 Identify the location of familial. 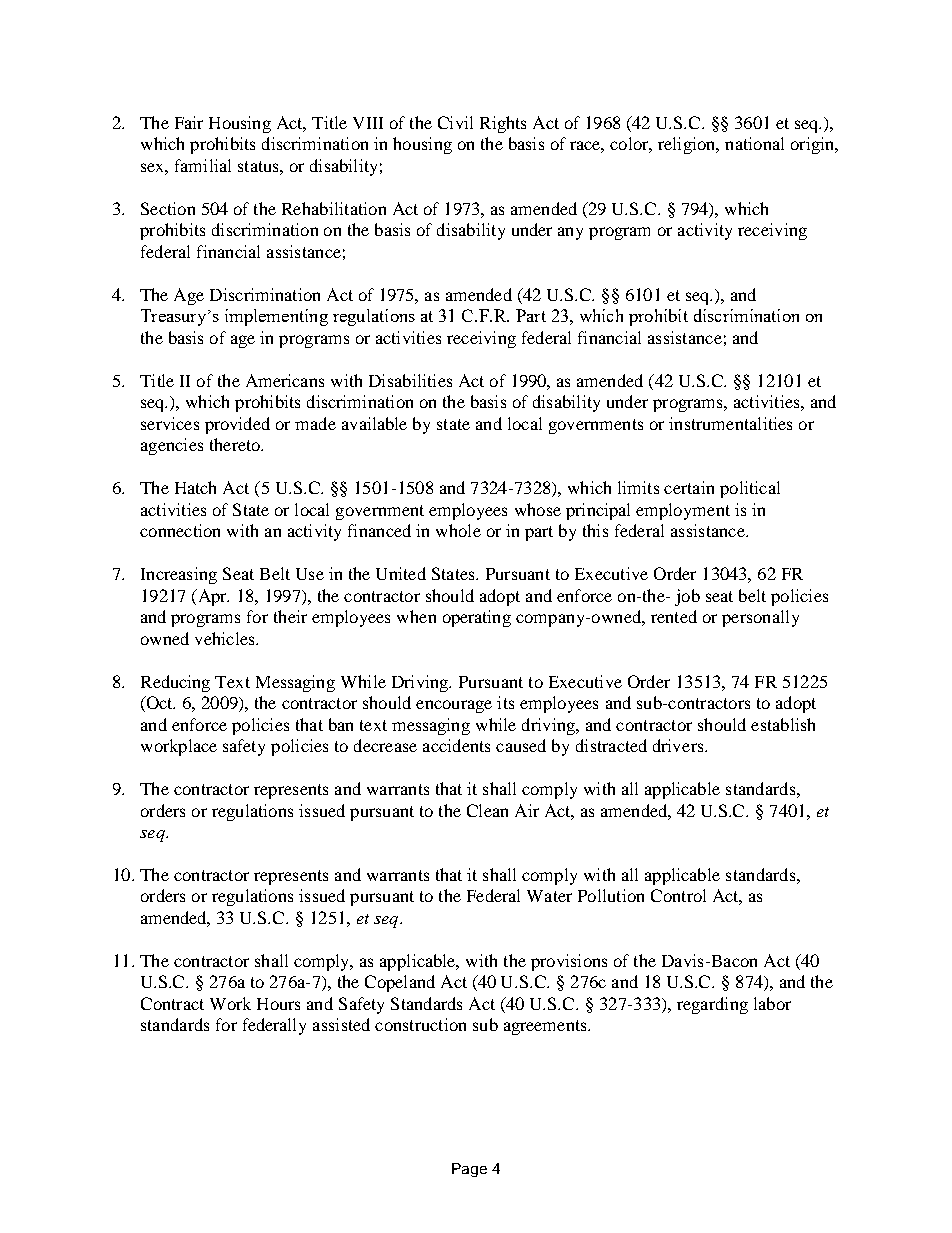
(203, 165).
